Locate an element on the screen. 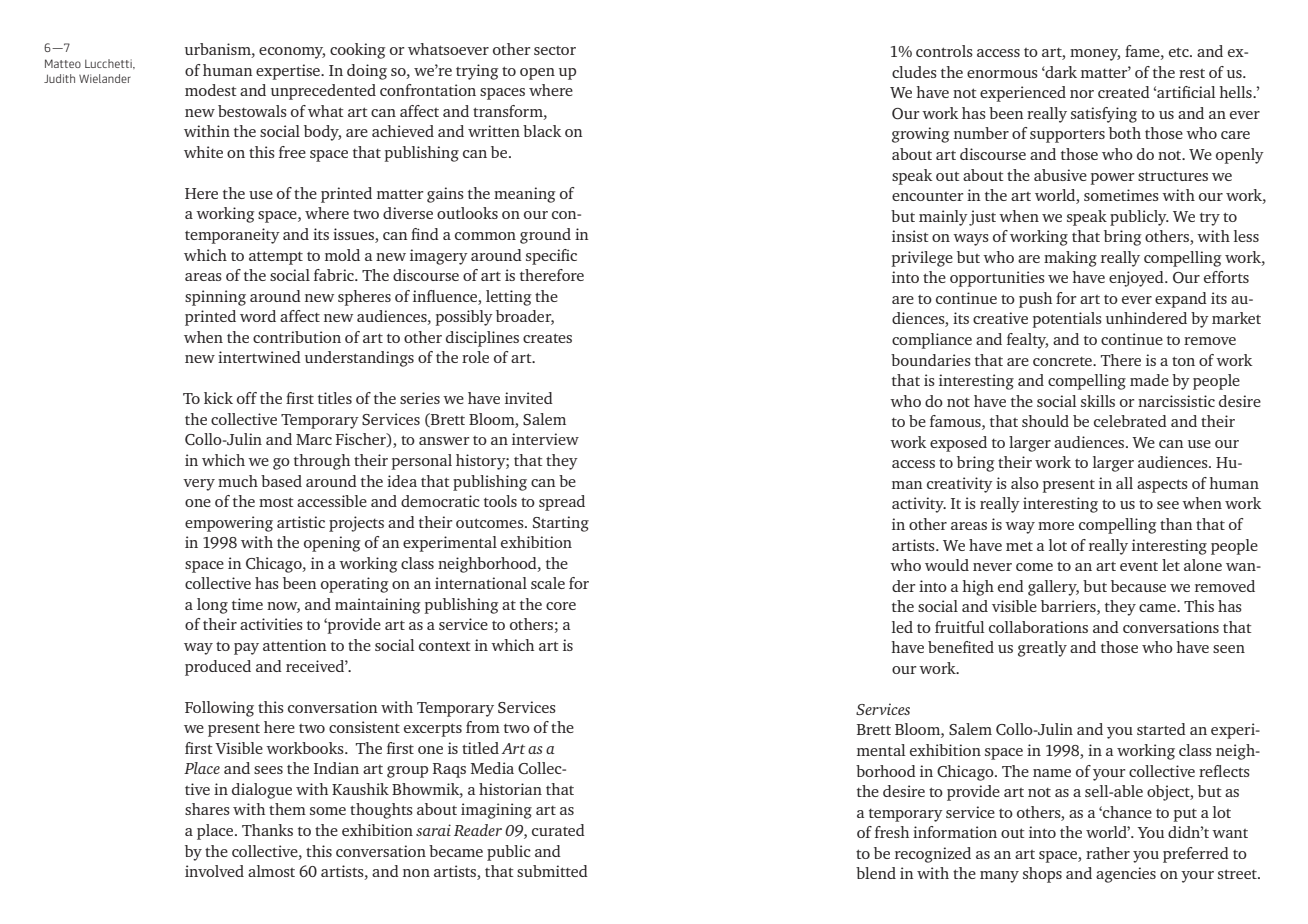  involved is located at coordinates (214, 871).
